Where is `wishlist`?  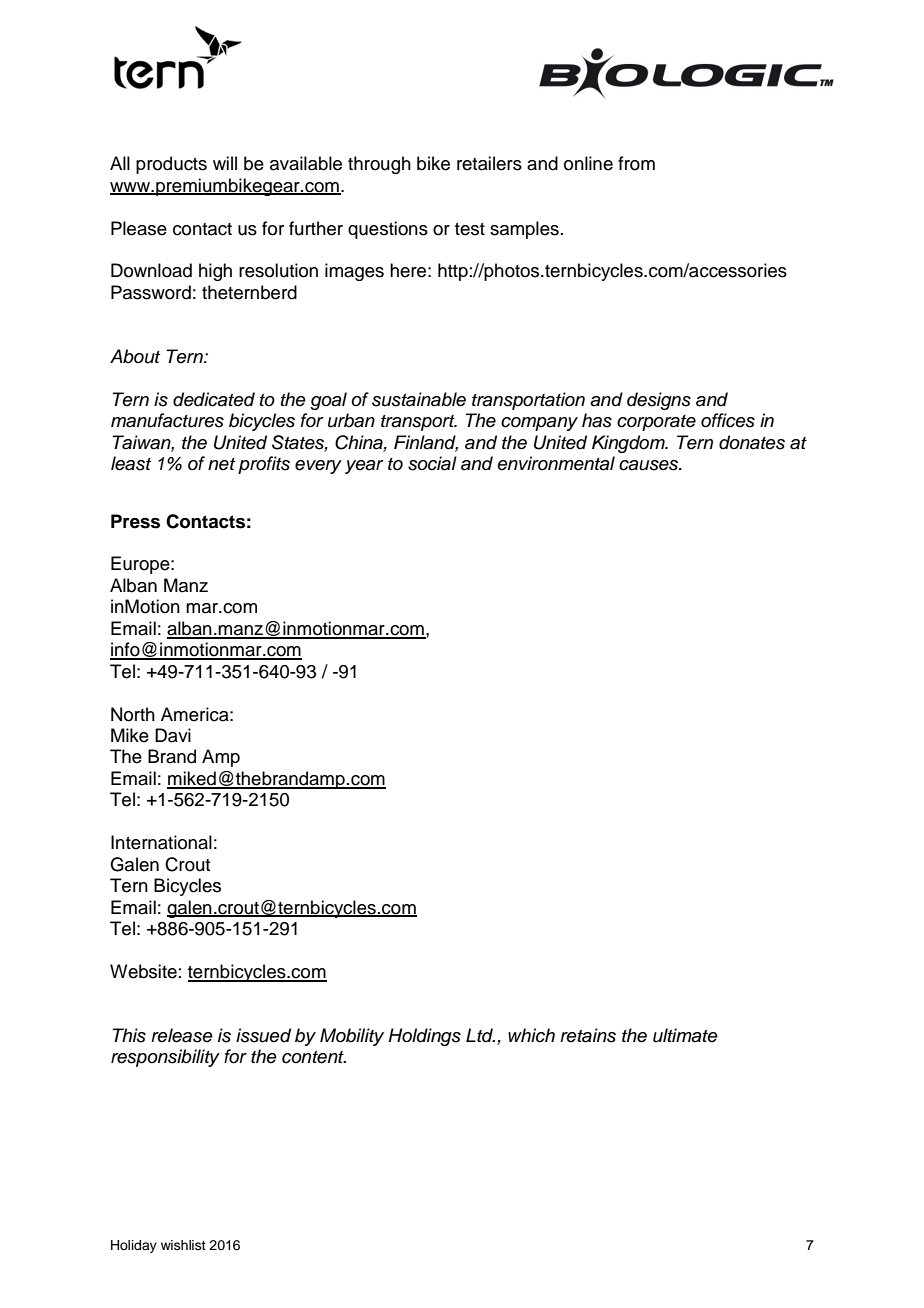
wishlist is located at coordinates (183, 1245).
